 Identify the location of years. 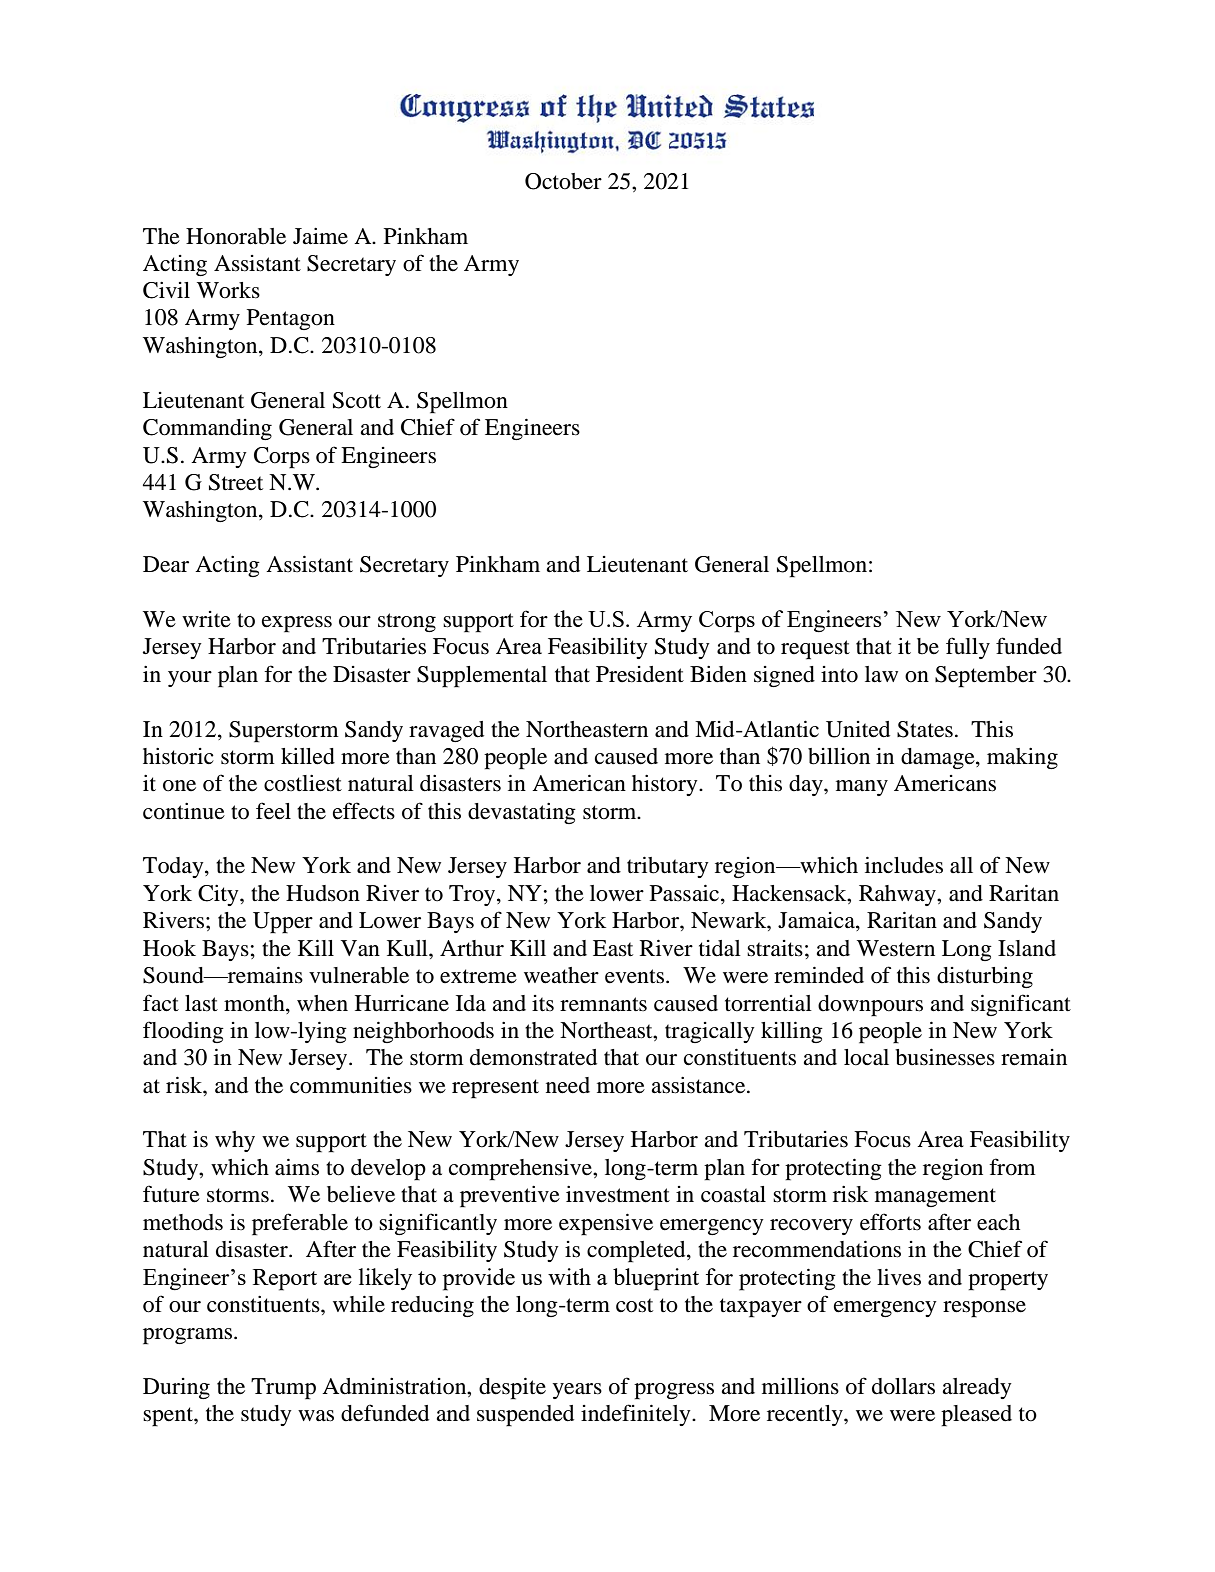
(577, 1391).
